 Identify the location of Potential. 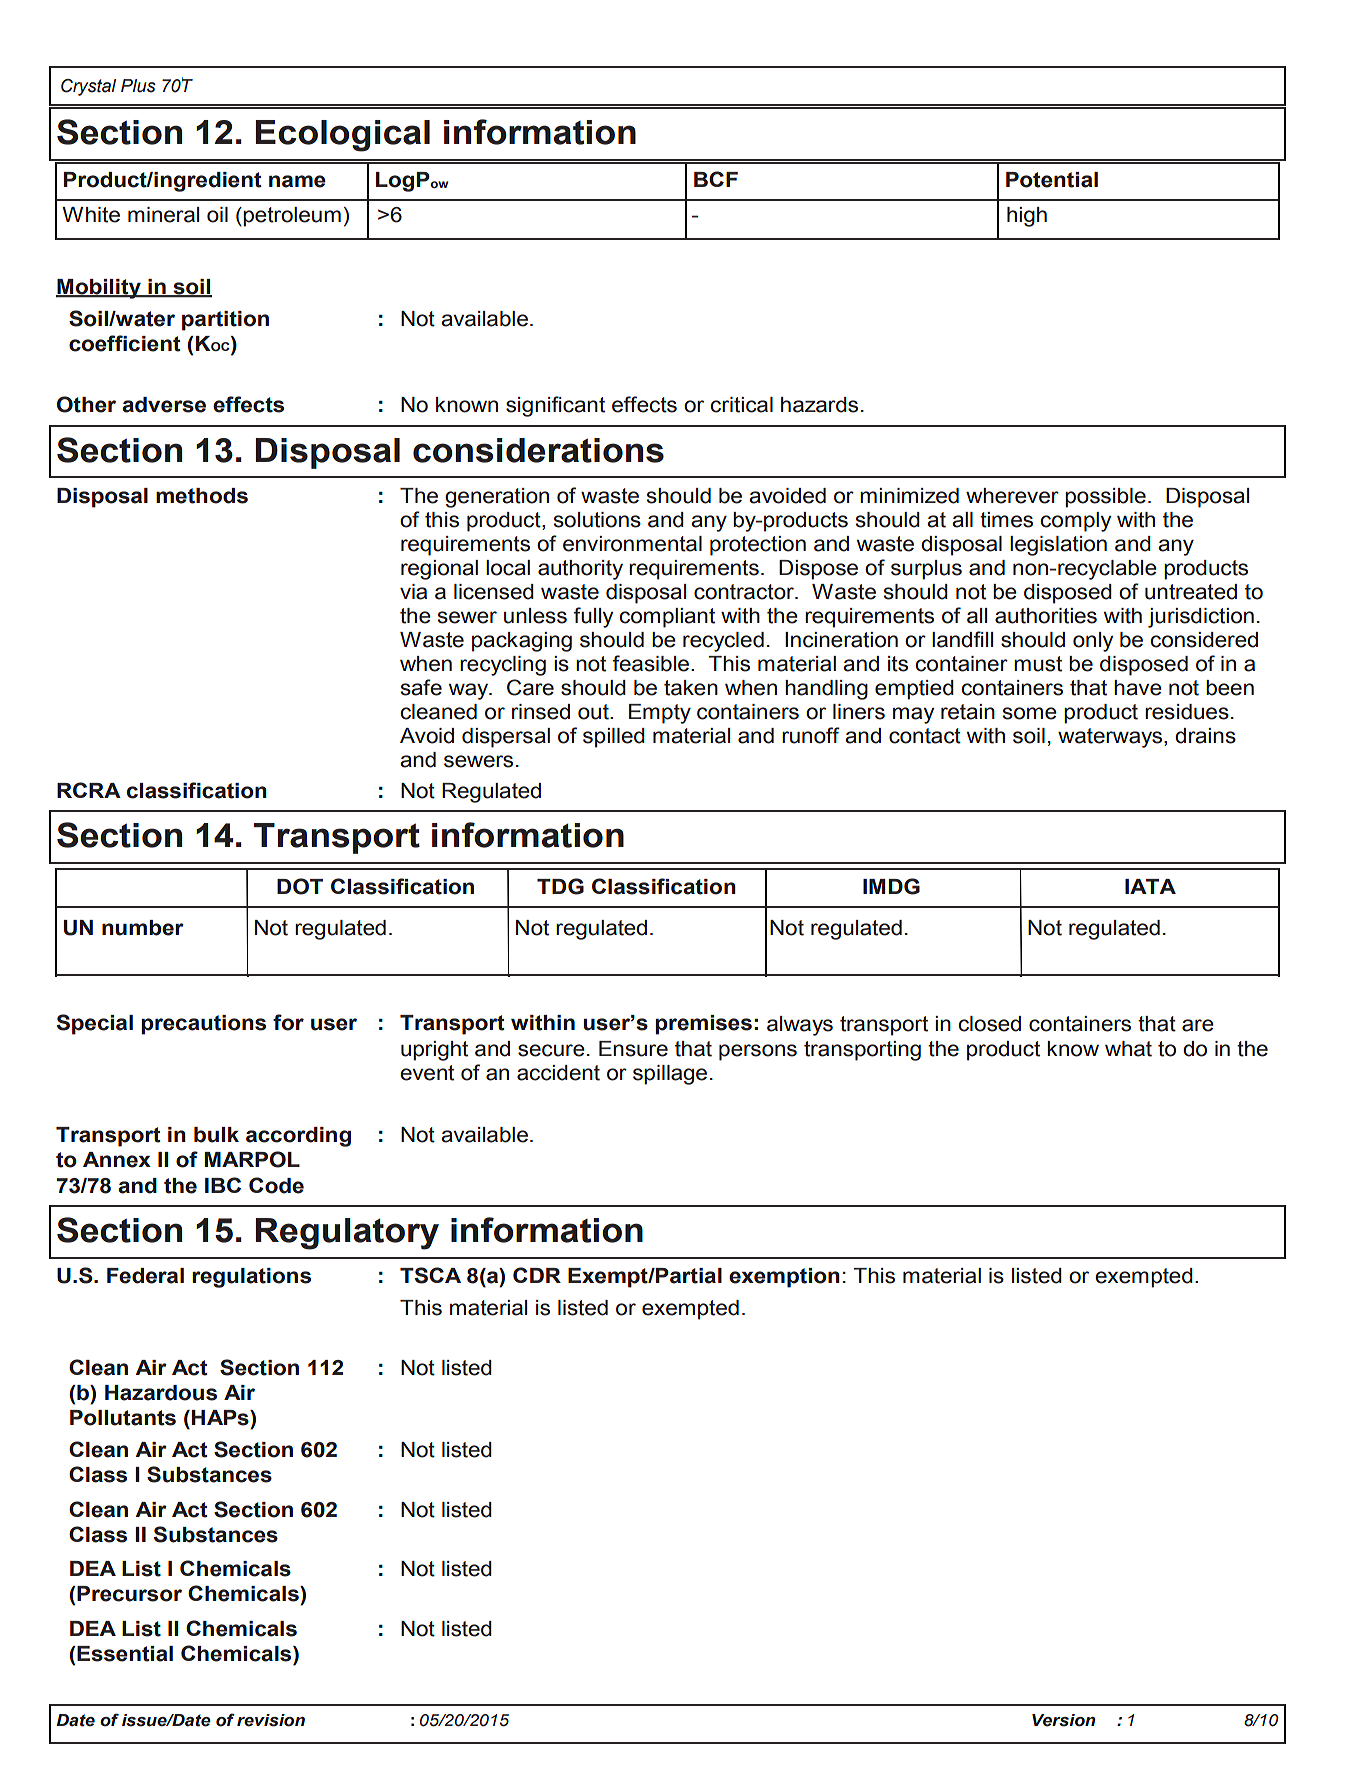
(1052, 180).
